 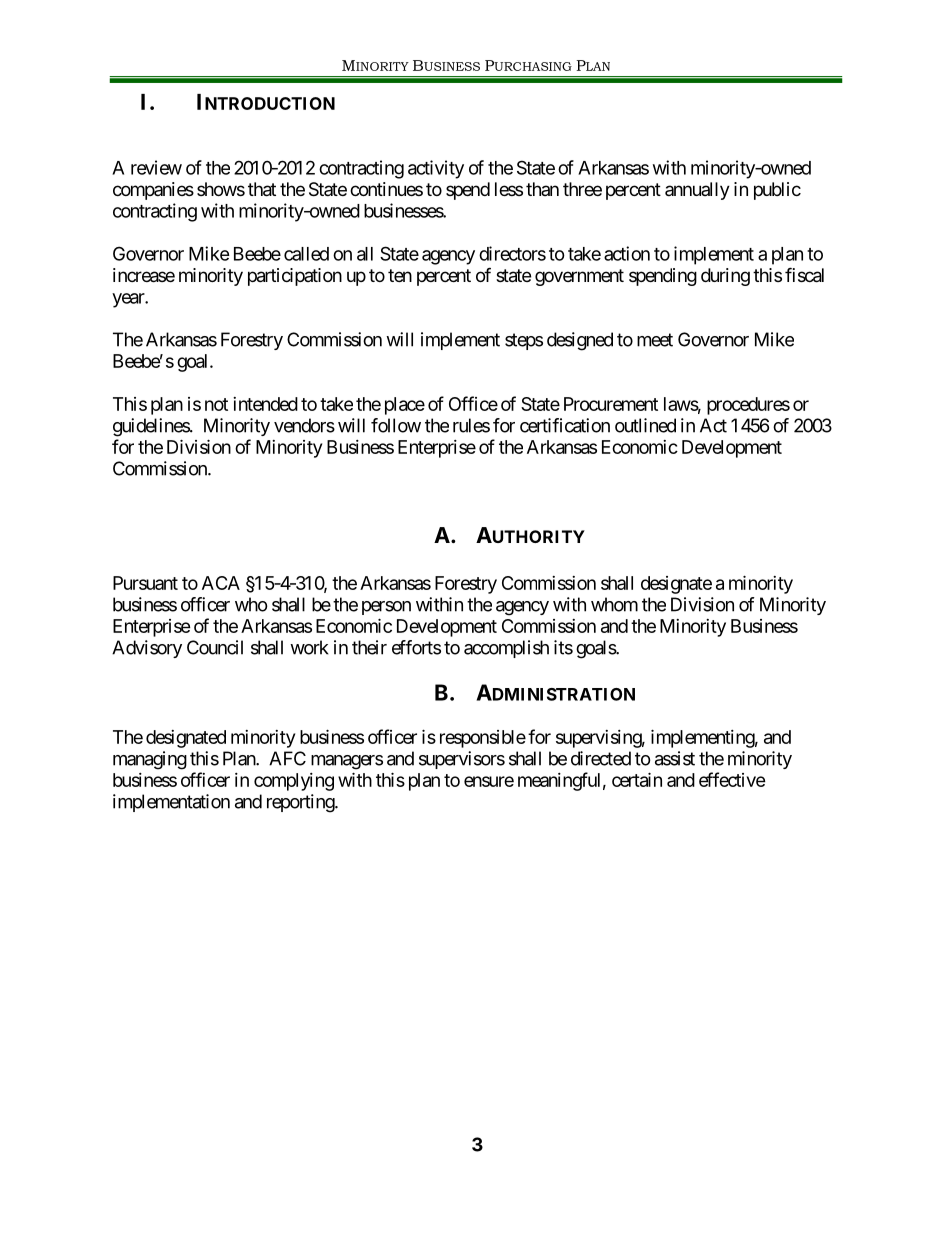 I want to click on accomplish, so click(x=506, y=649).
